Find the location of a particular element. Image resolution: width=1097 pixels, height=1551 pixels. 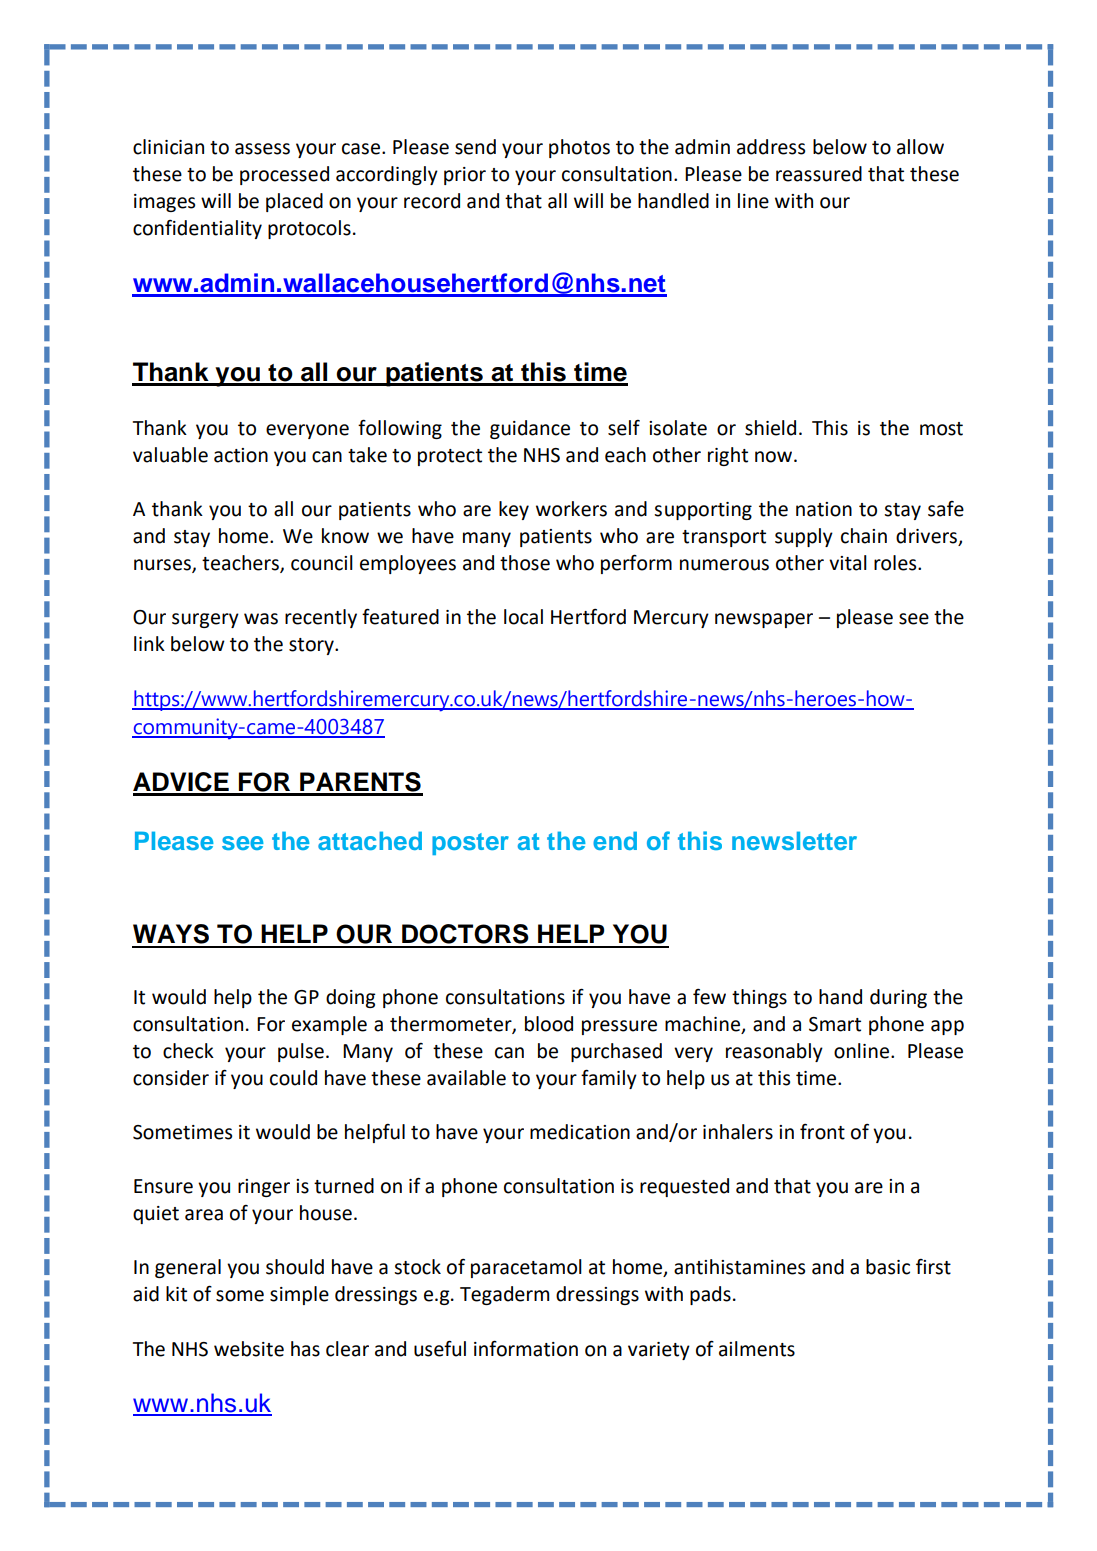

photos is located at coordinates (579, 148).
